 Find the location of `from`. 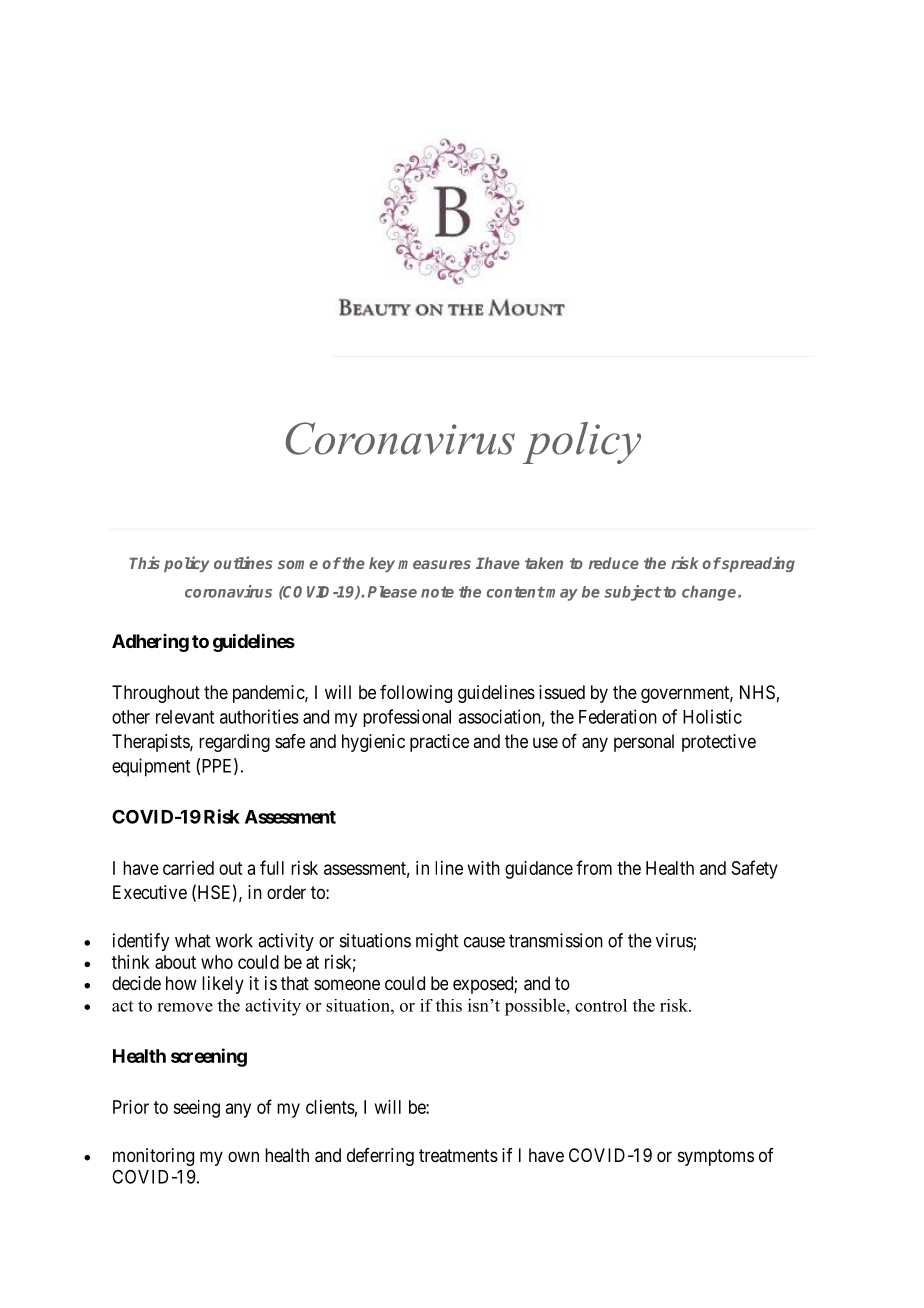

from is located at coordinates (594, 867).
